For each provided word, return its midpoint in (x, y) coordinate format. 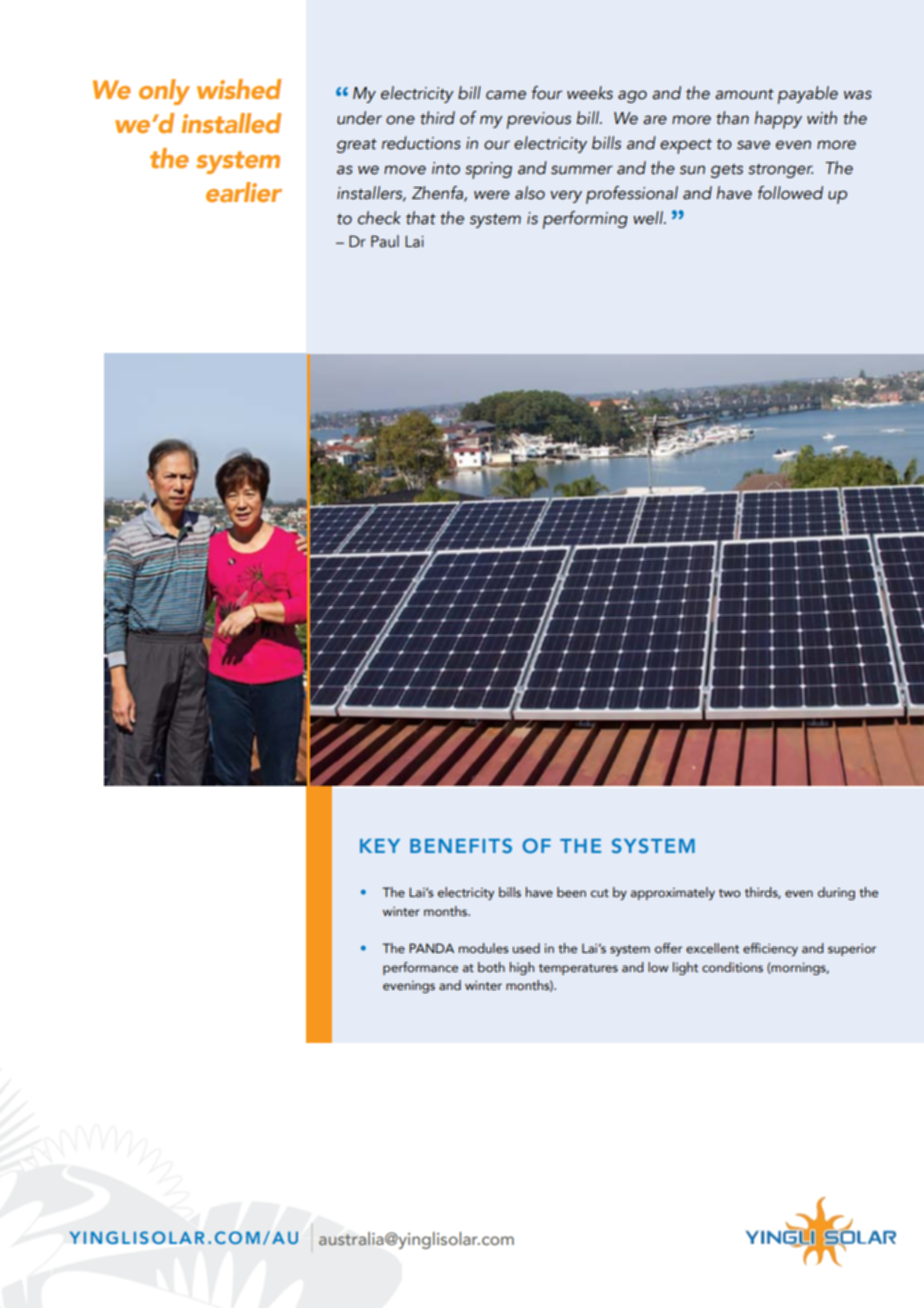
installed (231, 123)
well (649, 218)
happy (778, 120)
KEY (380, 846)
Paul (385, 241)
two (730, 893)
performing (585, 220)
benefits (461, 845)
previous (539, 120)
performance (420, 968)
